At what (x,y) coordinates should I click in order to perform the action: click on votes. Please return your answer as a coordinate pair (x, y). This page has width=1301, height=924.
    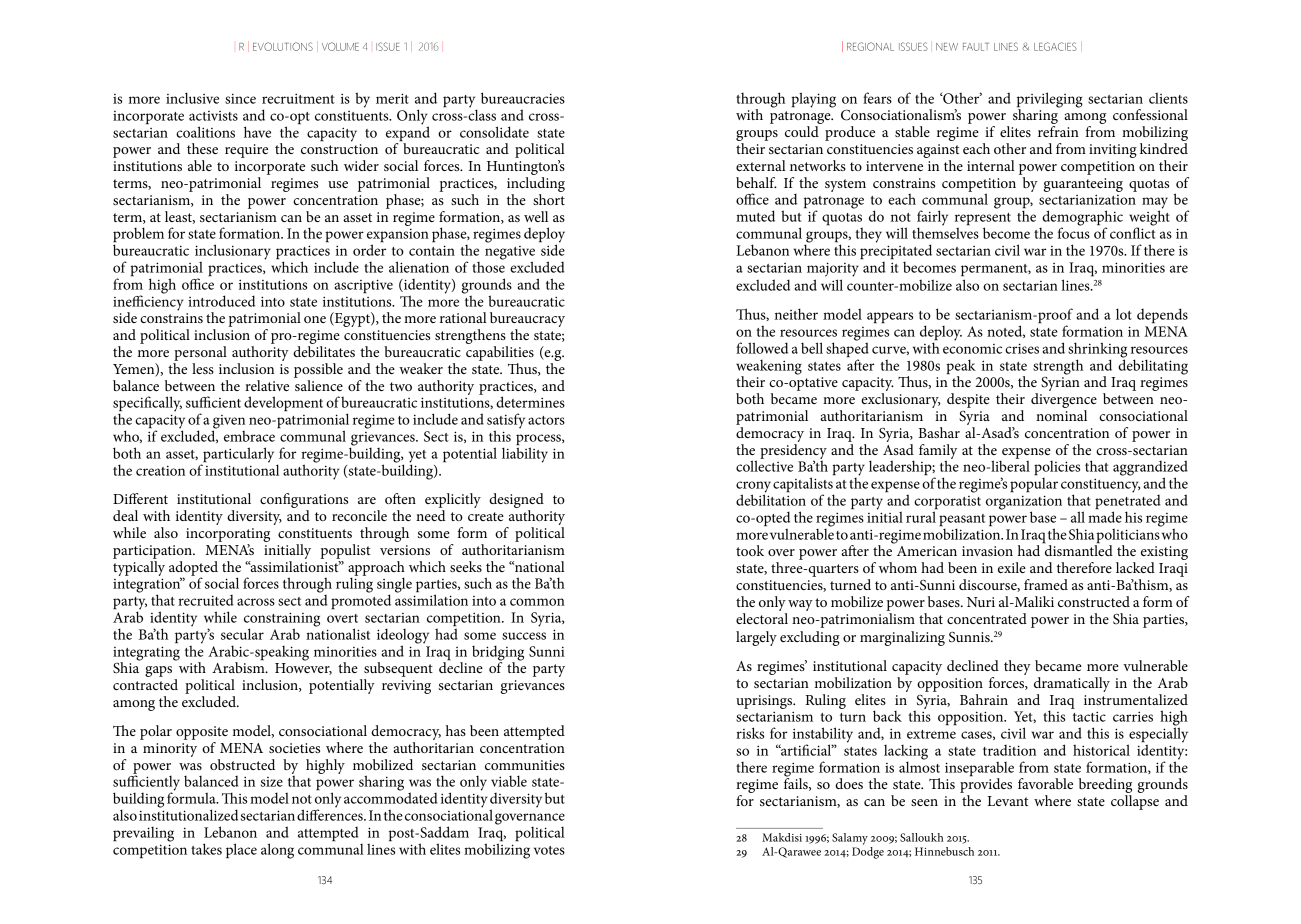
    Looking at the image, I should click on (549, 850).
